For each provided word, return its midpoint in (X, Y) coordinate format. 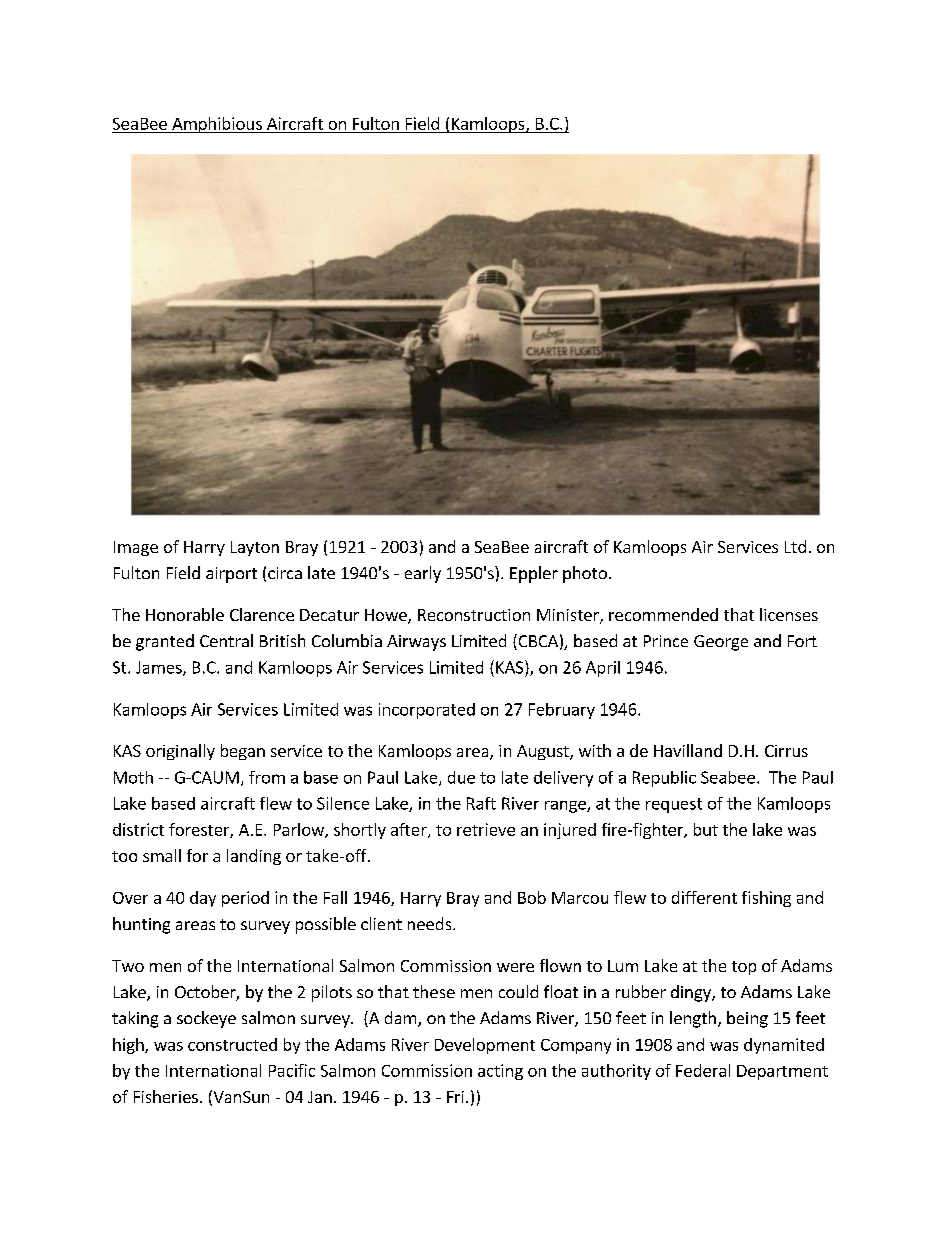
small (162, 855)
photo (585, 574)
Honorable (185, 614)
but (706, 829)
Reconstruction (474, 615)
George (721, 643)
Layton (255, 548)
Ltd (795, 546)
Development (485, 1046)
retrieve (486, 829)
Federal (703, 1070)
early (423, 574)
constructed (232, 1044)
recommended (663, 614)
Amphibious (217, 125)
